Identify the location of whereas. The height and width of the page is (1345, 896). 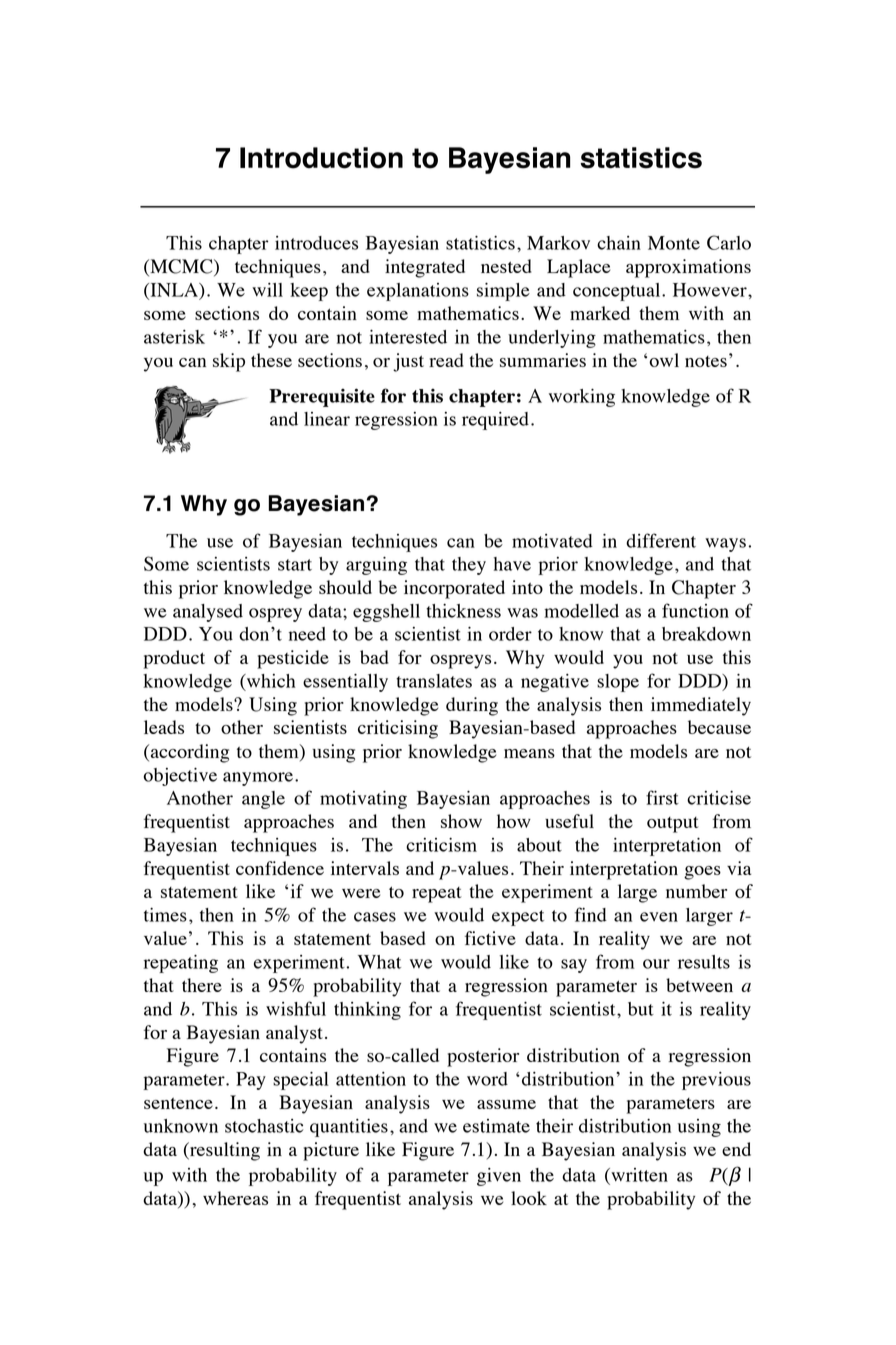
(235, 1198).
